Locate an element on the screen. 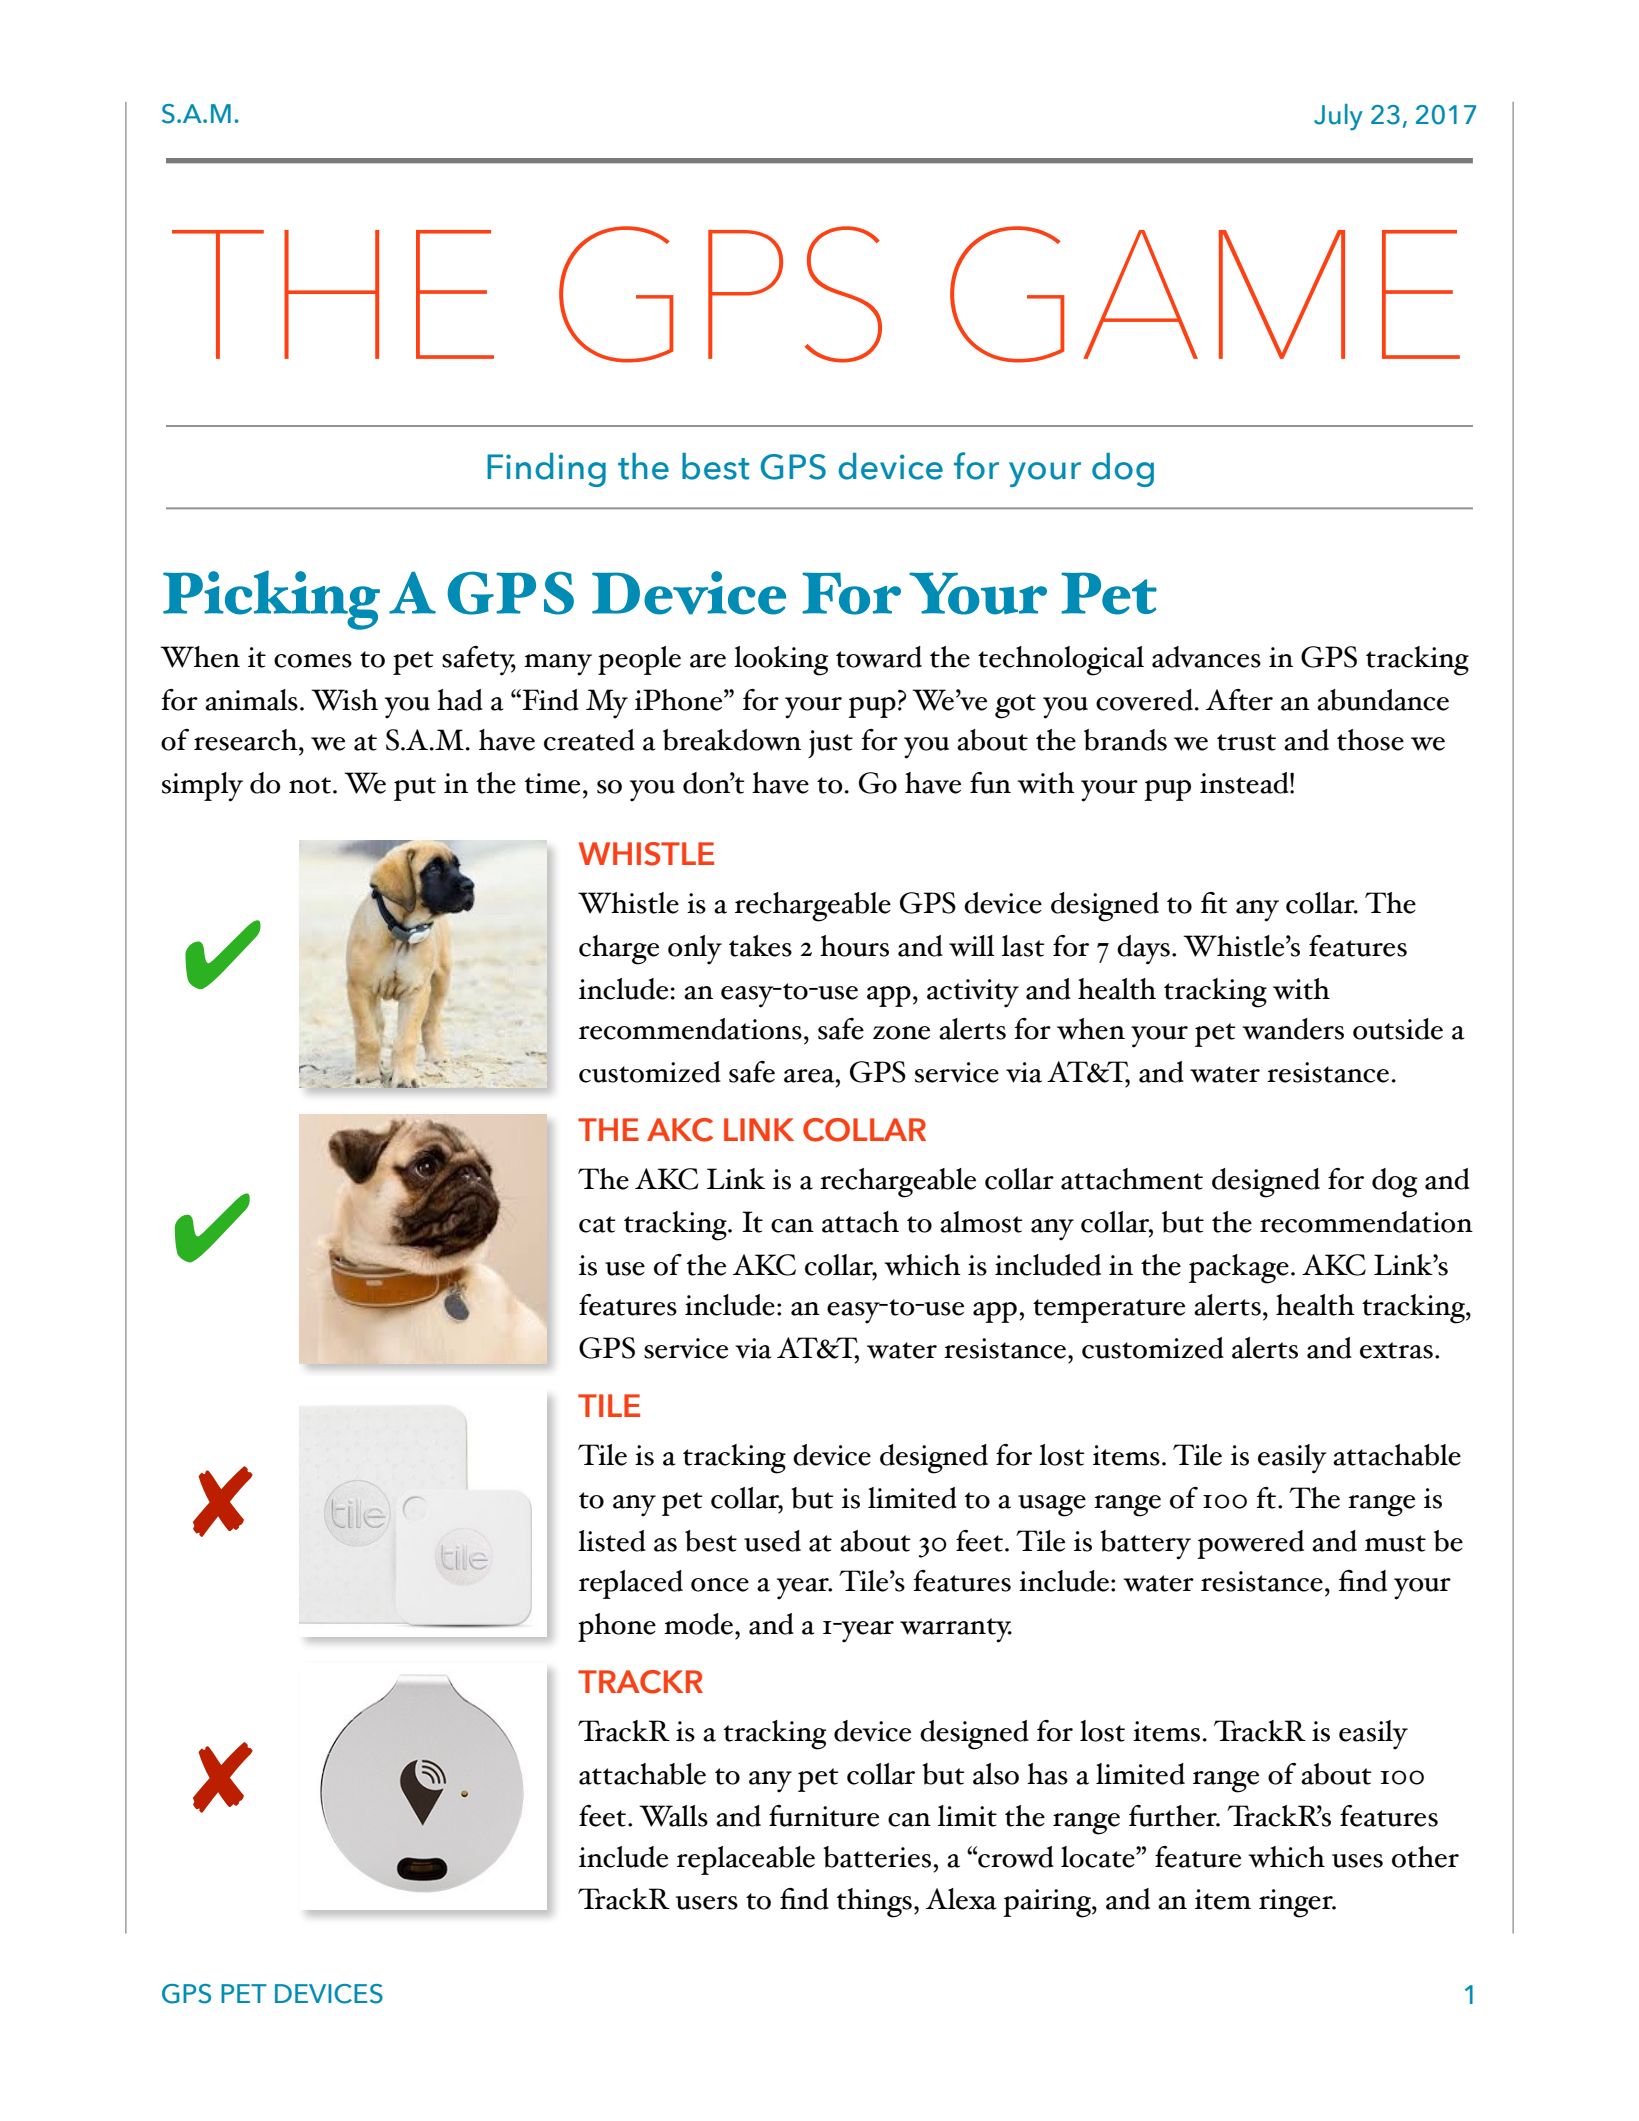  fit is located at coordinates (1214, 903).
